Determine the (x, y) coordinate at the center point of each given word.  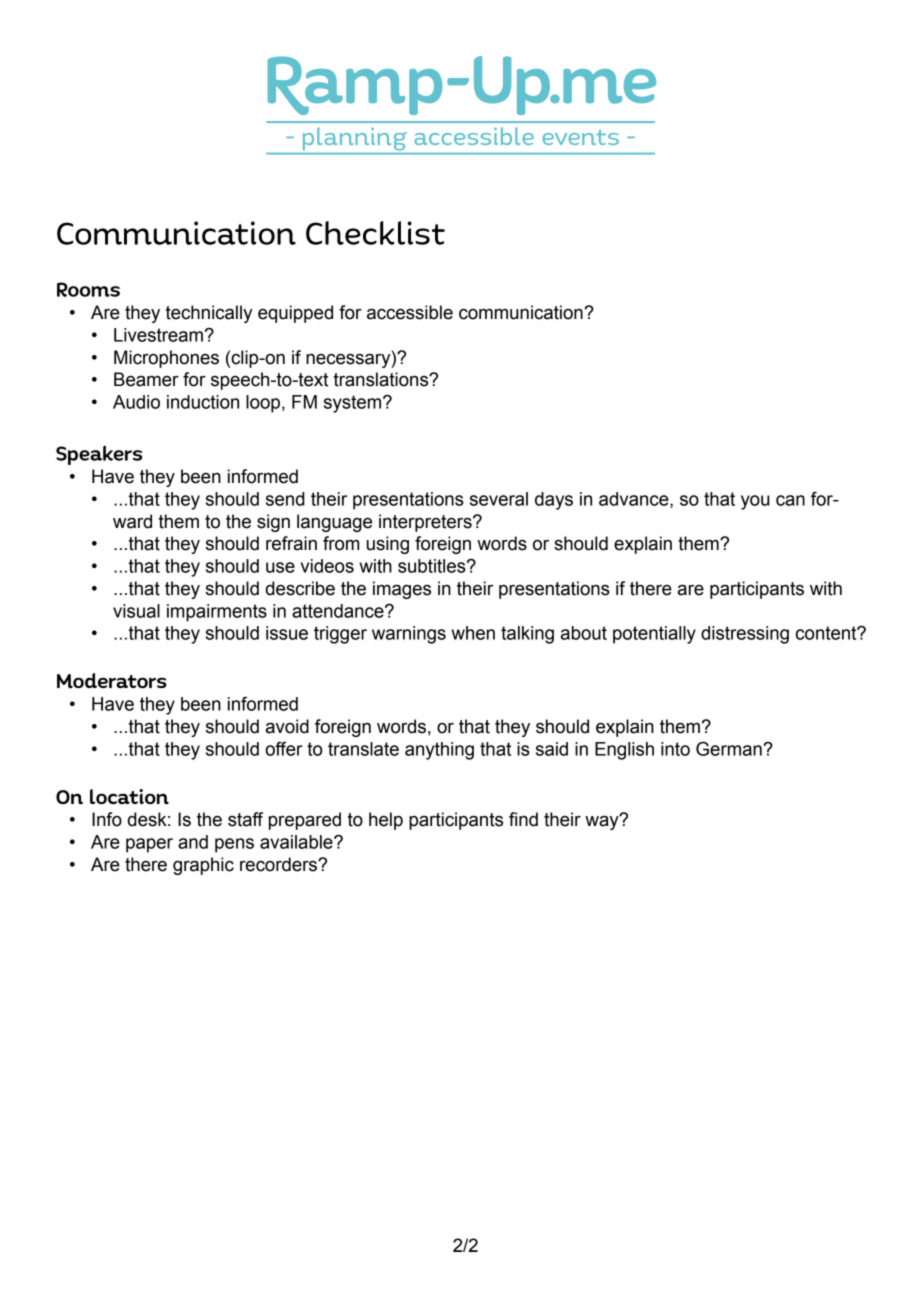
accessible (410, 312)
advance (635, 500)
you (755, 502)
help (386, 821)
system (354, 404)
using (388, 545)
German (730, 749)
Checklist (375, 233)
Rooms (88, 289)
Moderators (112, 681)
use (280, 567)
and (193, 842)
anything (439, 751)
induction (203, 402)
